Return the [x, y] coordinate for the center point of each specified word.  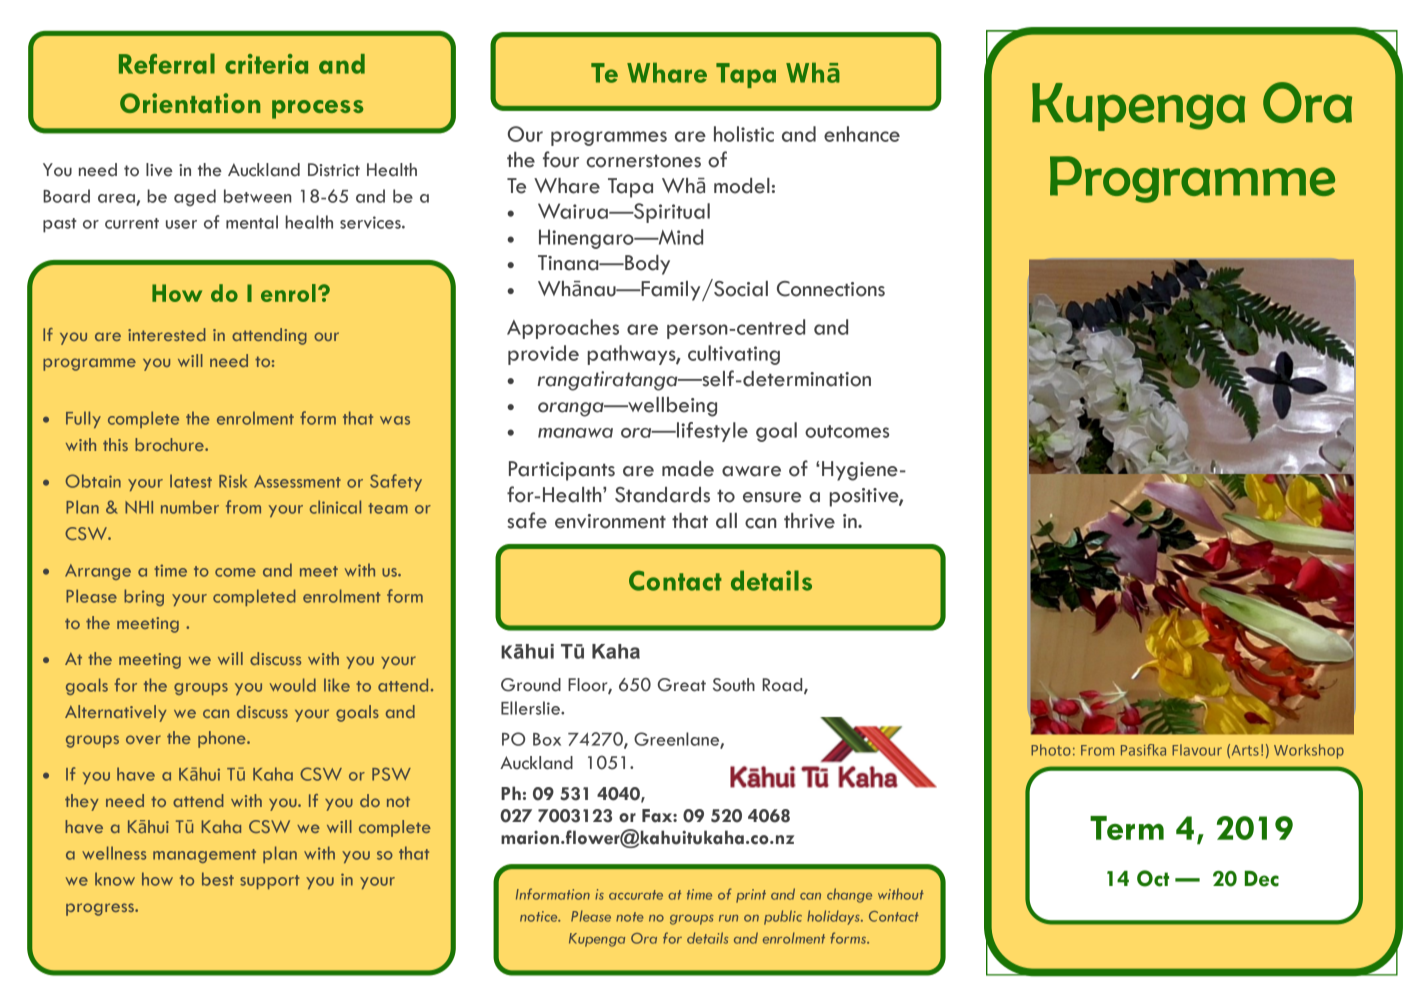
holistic [744, 134]
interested [167, 334]
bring [144, 597]
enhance [862, 134]
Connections [831, 289]
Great [682, 685]
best [218, 879]
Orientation [190, 103]
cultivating [734, 355]
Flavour [1197, 750]
